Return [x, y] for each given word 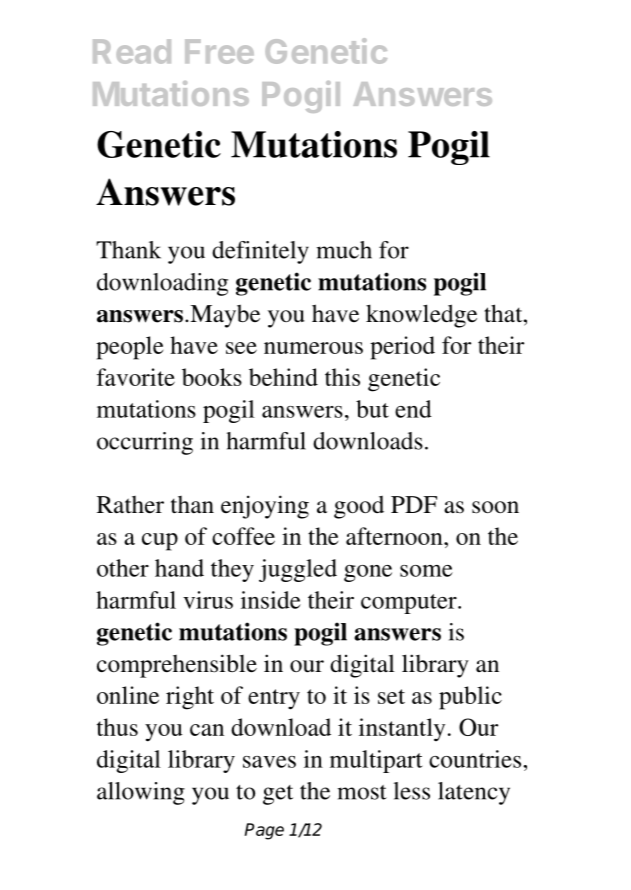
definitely [260, 252]
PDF [414, 504]
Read [132, 51]
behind [283, 377]
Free [219, 51]
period [402, 348]
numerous [313, 348]
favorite [136, 377]
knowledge [421, 316]
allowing [141, 793]
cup [160, 542]
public [470, 698]
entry [274, 699]
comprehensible [177, 666]
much [344, 250]
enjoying [265, 507]
